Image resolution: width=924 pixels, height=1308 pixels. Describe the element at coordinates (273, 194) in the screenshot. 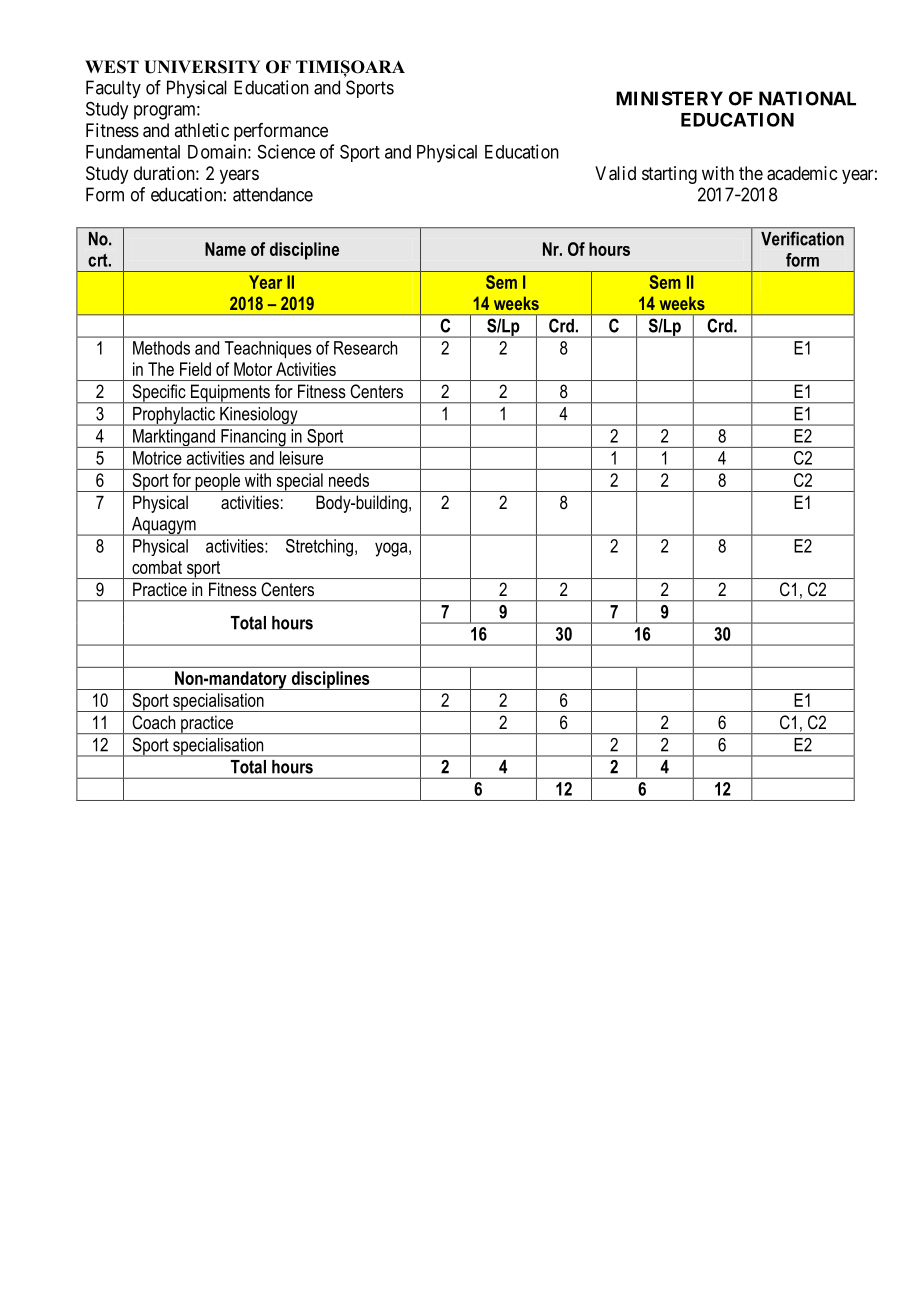

I see `attendance` at that location.
